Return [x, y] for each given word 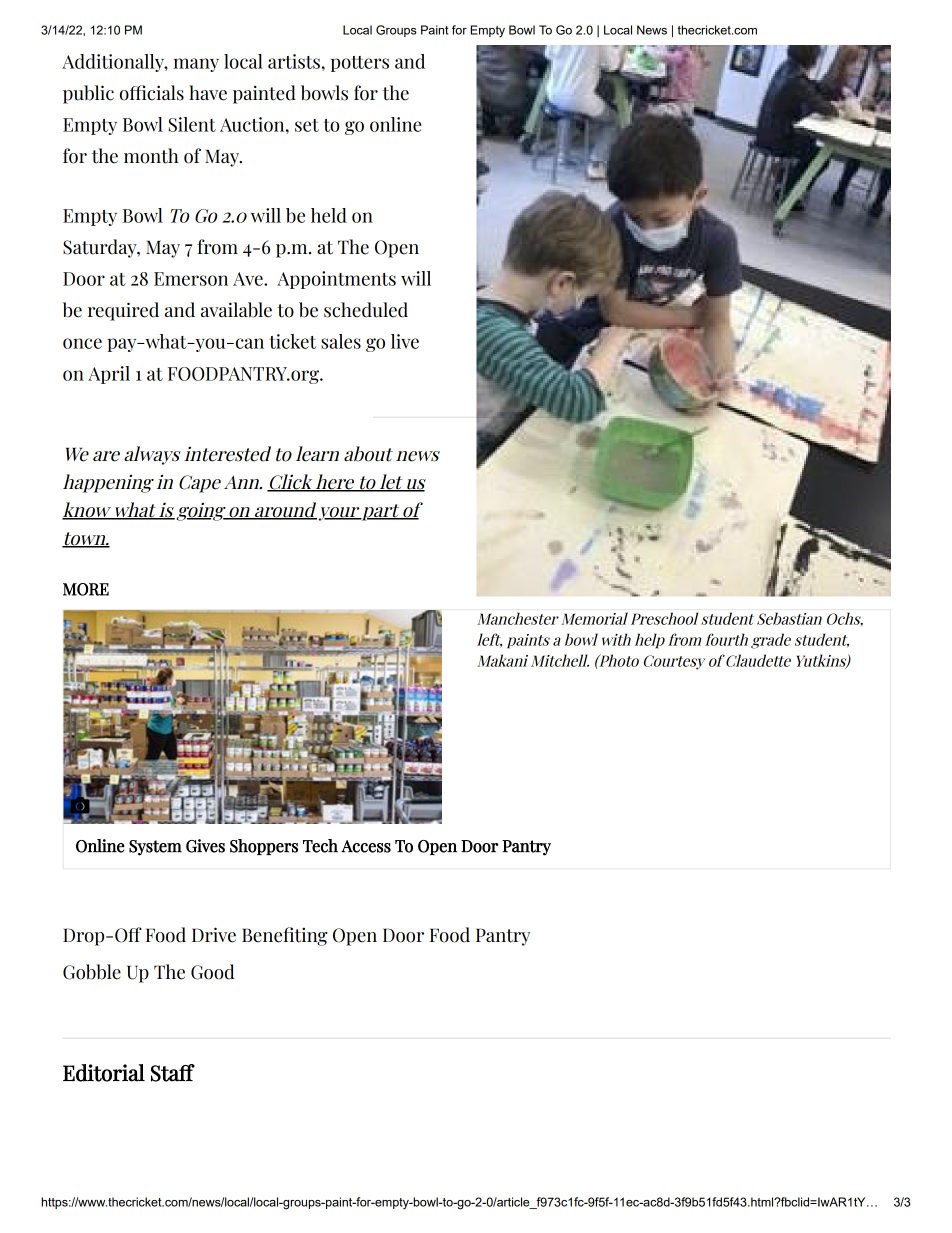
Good [213, 972]
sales [341, 341]
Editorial [104, 1073]
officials [152, 93]
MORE [86, 589]
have [208, 93]
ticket [292, 341]
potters [360, 64]
